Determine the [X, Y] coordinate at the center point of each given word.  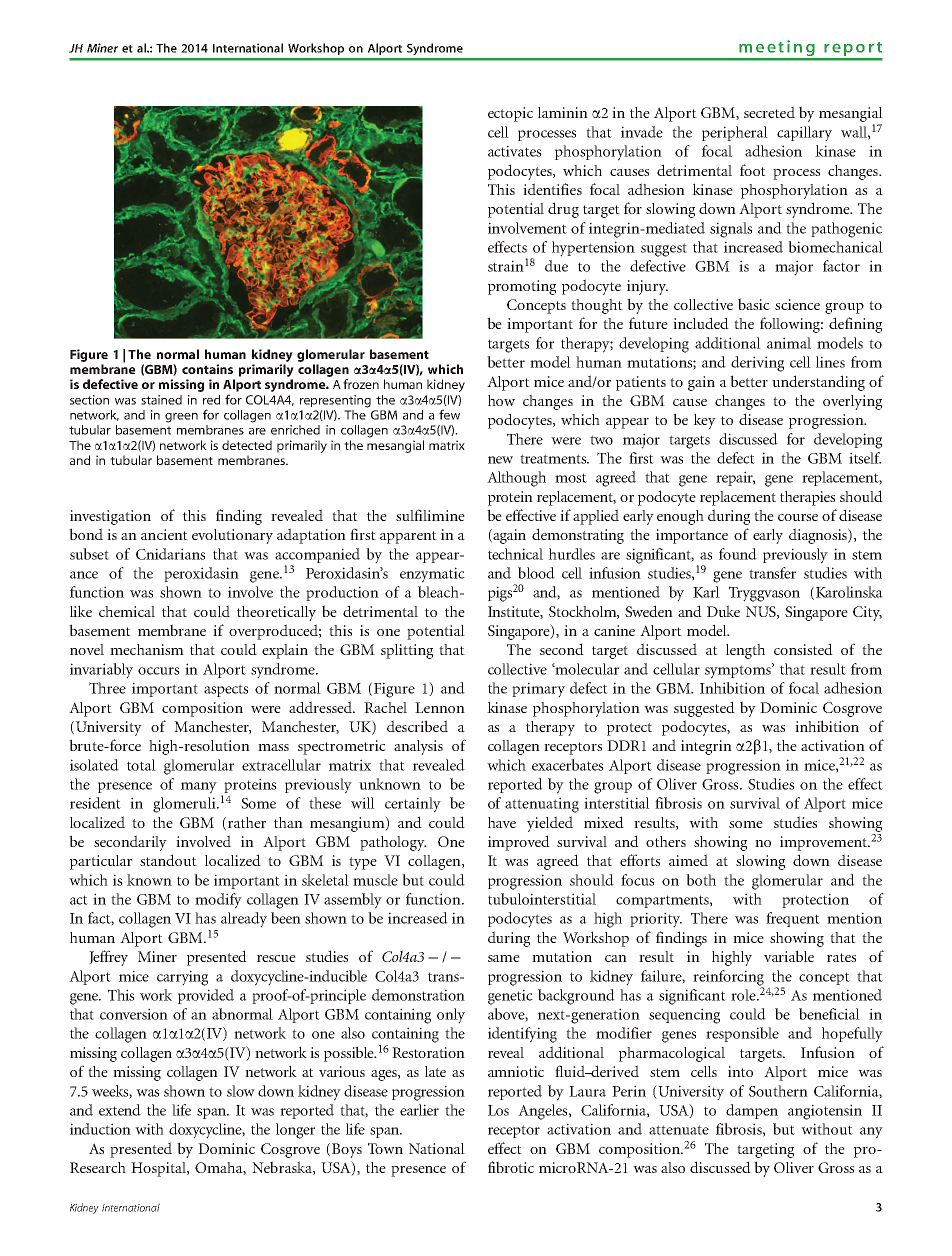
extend [120, 1110]
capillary [804, 134]
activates [514, 151]
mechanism [147, 649]
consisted [803, 649]
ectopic [510, 114]
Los [498, 1110]
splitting [407, 651]
